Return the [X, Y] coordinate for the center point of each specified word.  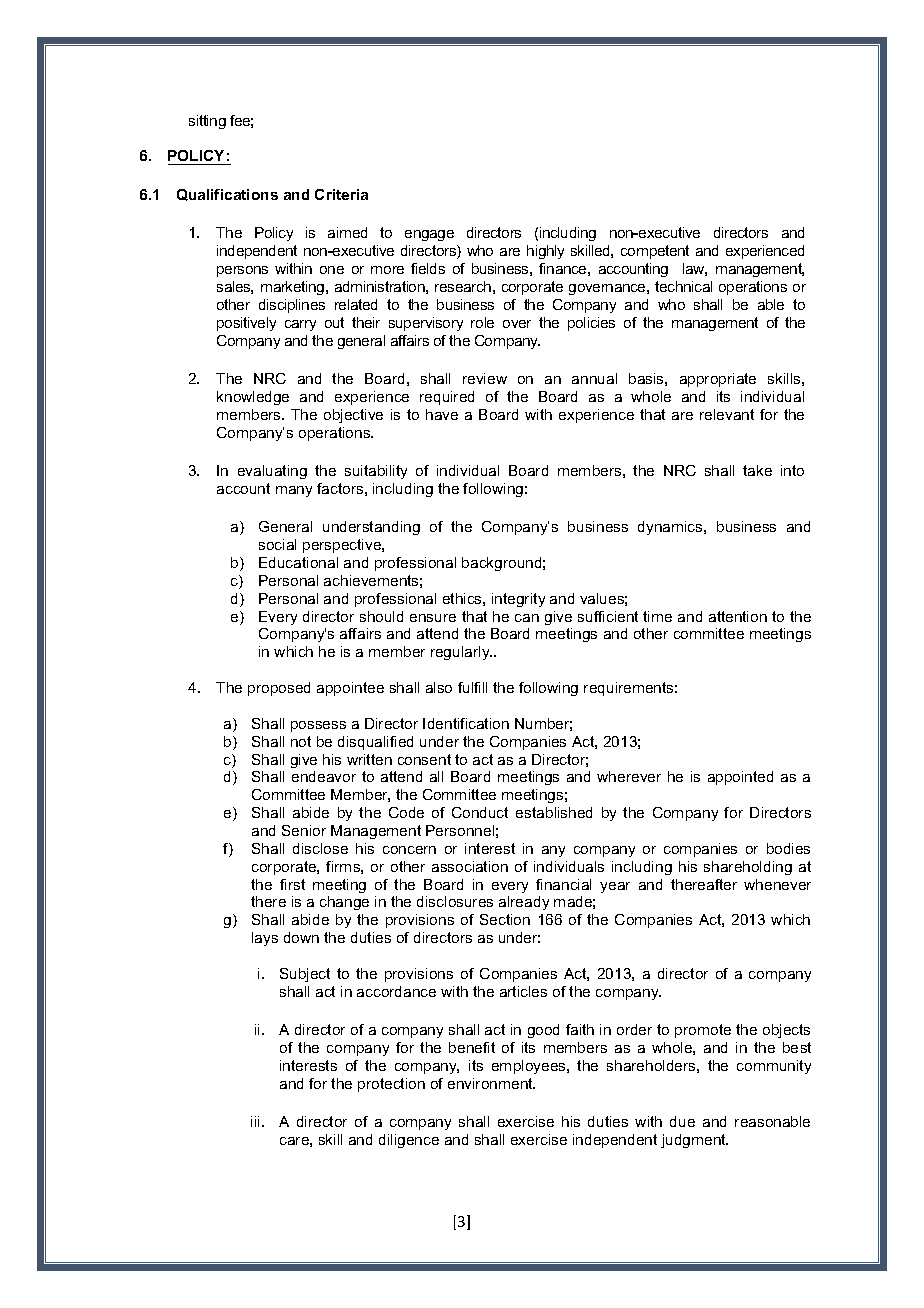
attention [738, 616]
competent [655, 252]
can [527, 618]
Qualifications [227, 195]
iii [257, 1121]
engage [429, 235]
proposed [279, 689]
